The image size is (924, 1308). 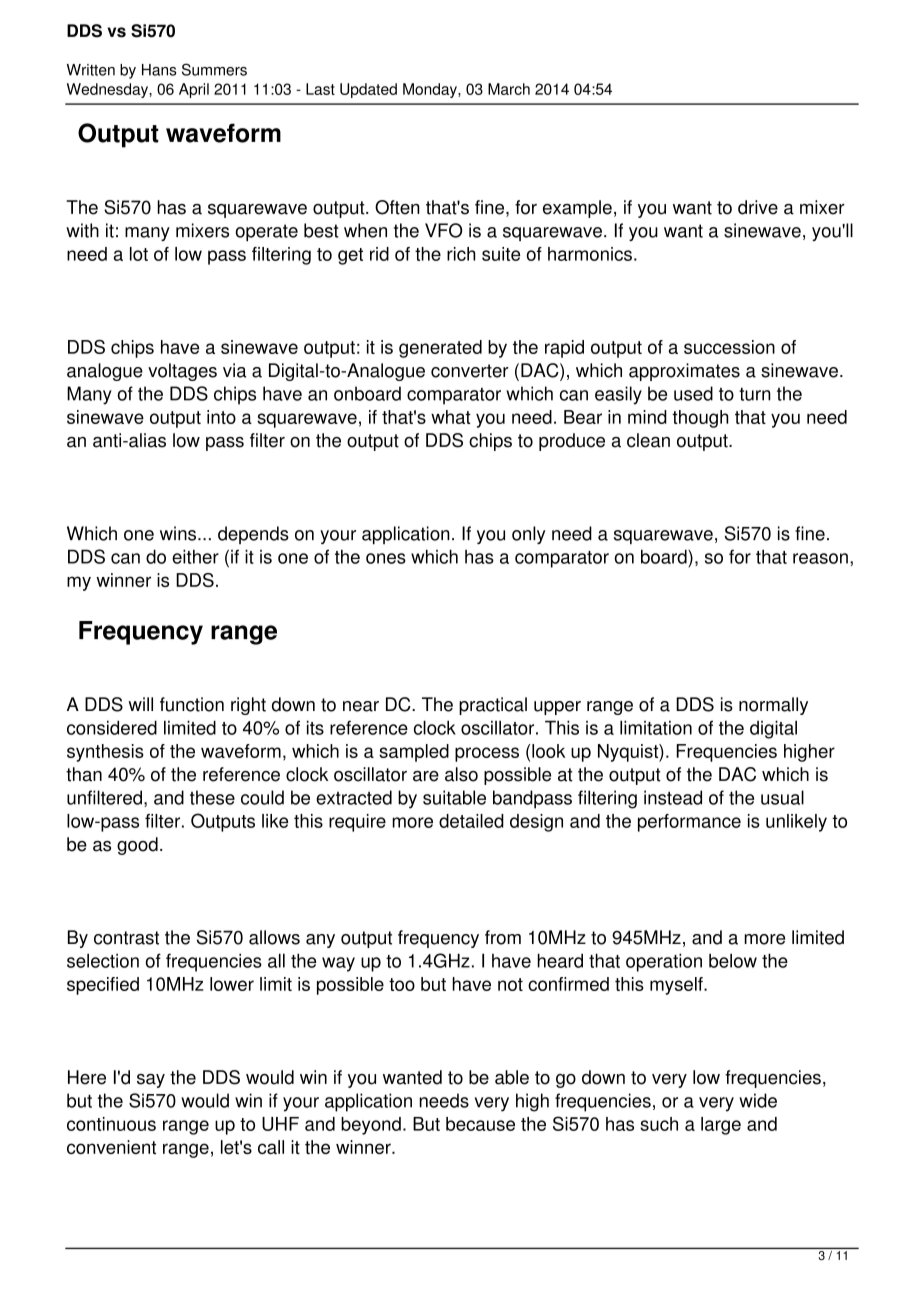 What do you see at coordinates (820, 558) in the screenshot?
I see `reason` at bounding box center [820, 558].
